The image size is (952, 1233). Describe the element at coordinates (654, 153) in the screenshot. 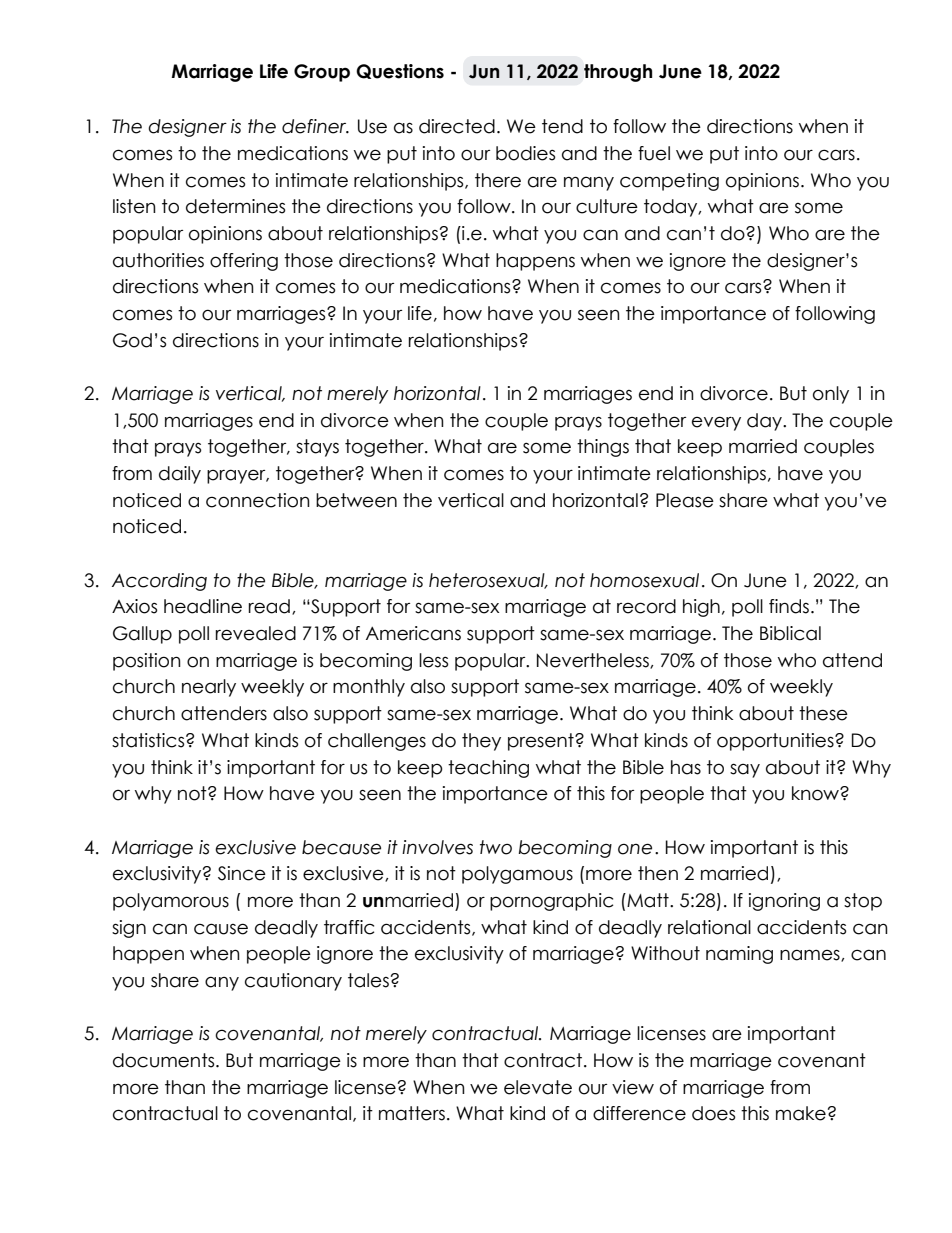

I see `fuel` at that location.
